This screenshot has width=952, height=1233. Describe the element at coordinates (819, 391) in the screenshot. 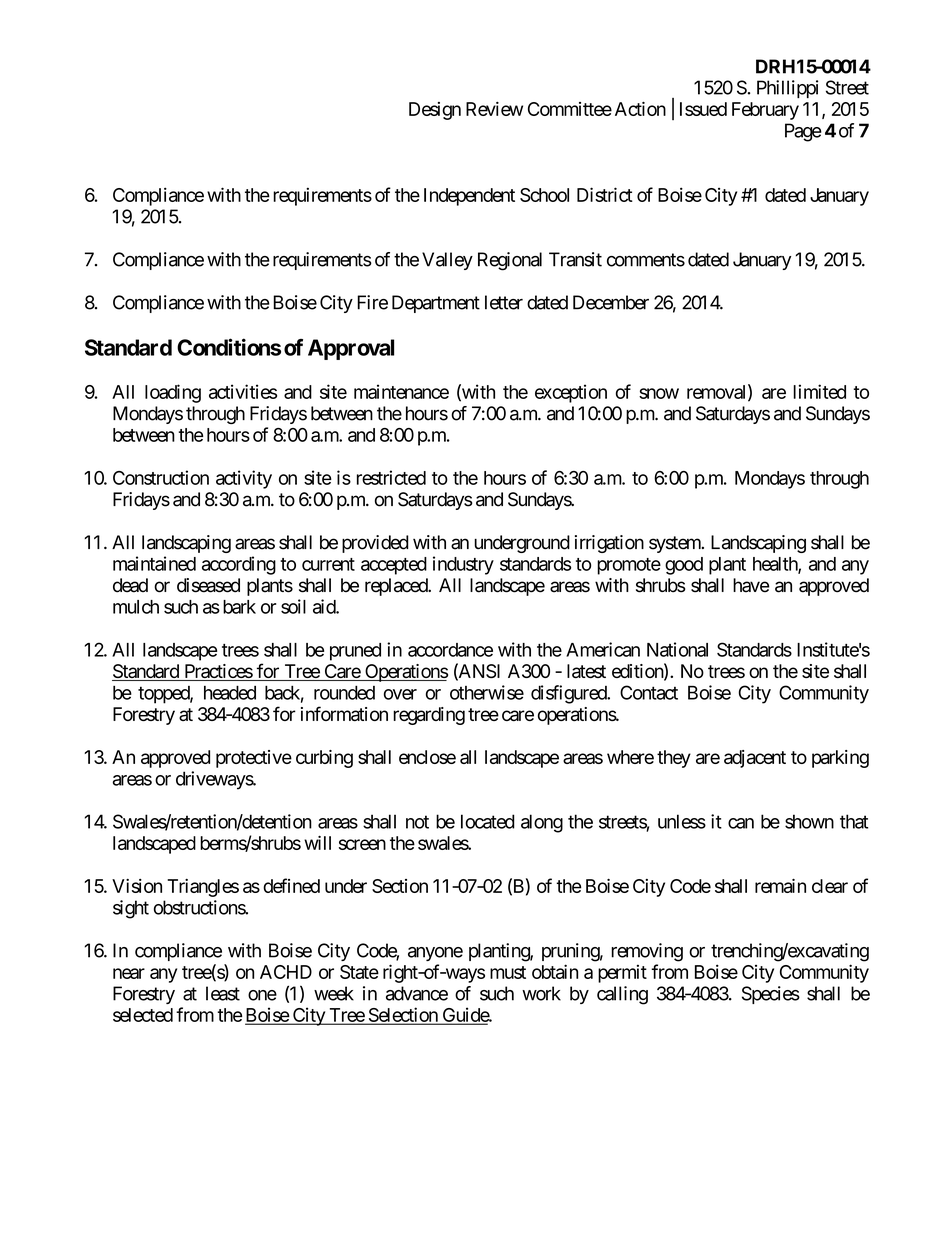

I see `limited` at that location.
